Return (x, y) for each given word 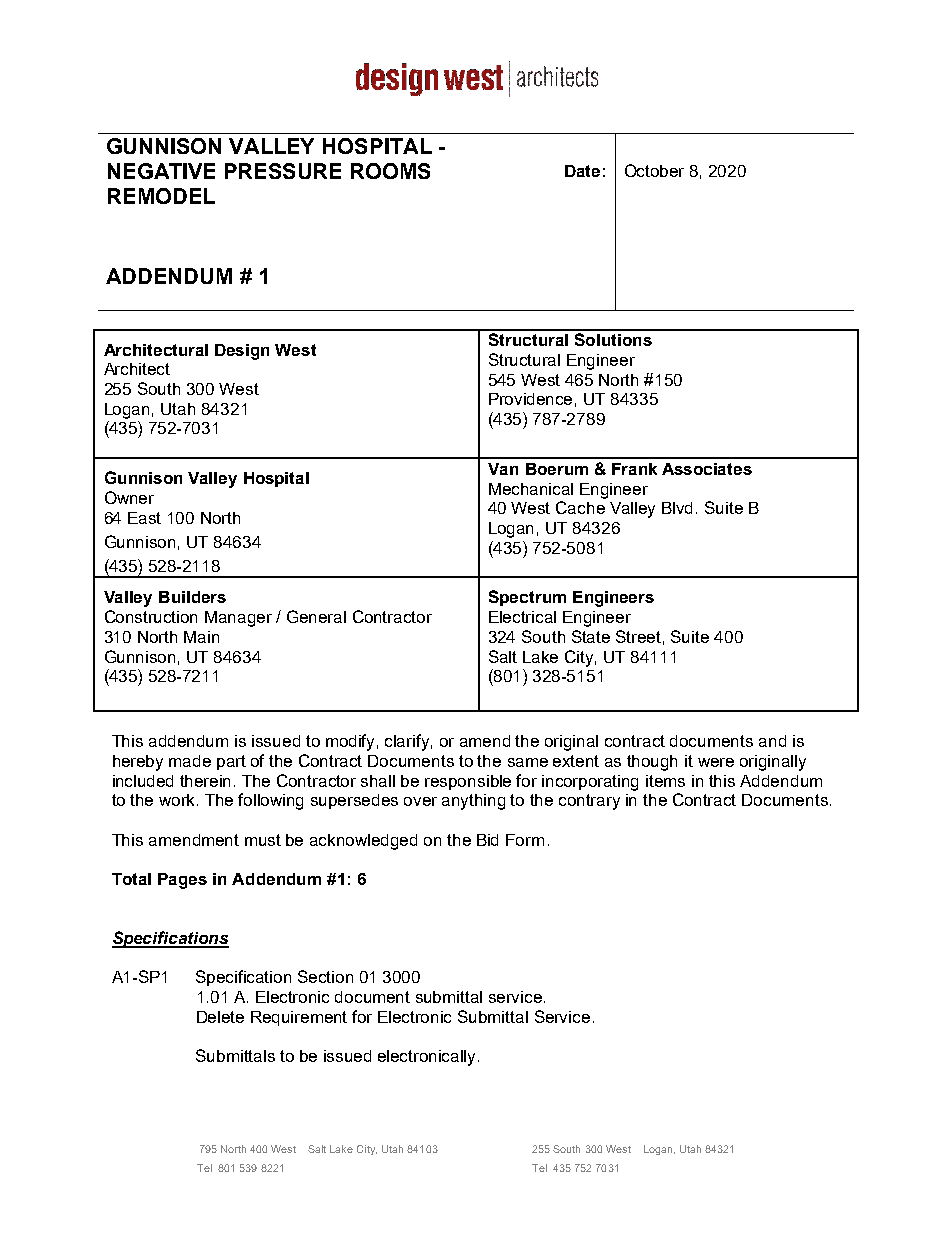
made (190, 761)
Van (503, 469)
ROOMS (390, 171)
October (654, 170)
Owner (129, 497)
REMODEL (161, 196)
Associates (707, 469)
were (716, 762)
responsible (468, 782)
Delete (220, 1017)
